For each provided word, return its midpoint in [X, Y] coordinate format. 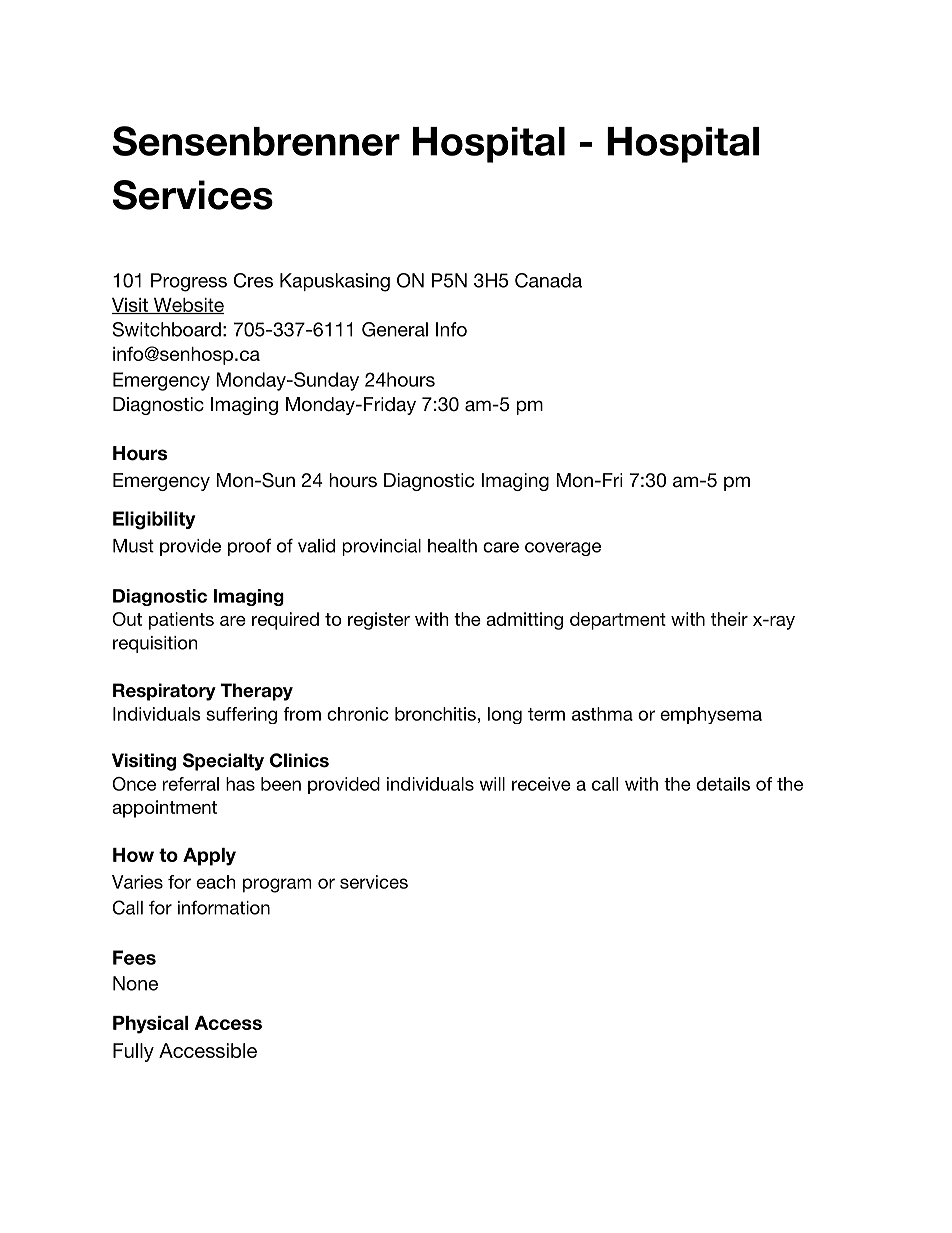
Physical [150, 1025]
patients [181, 621]
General [395, 329]
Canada [548, 280]
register [379, 621]
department [618, 621]
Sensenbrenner [256, 141]
